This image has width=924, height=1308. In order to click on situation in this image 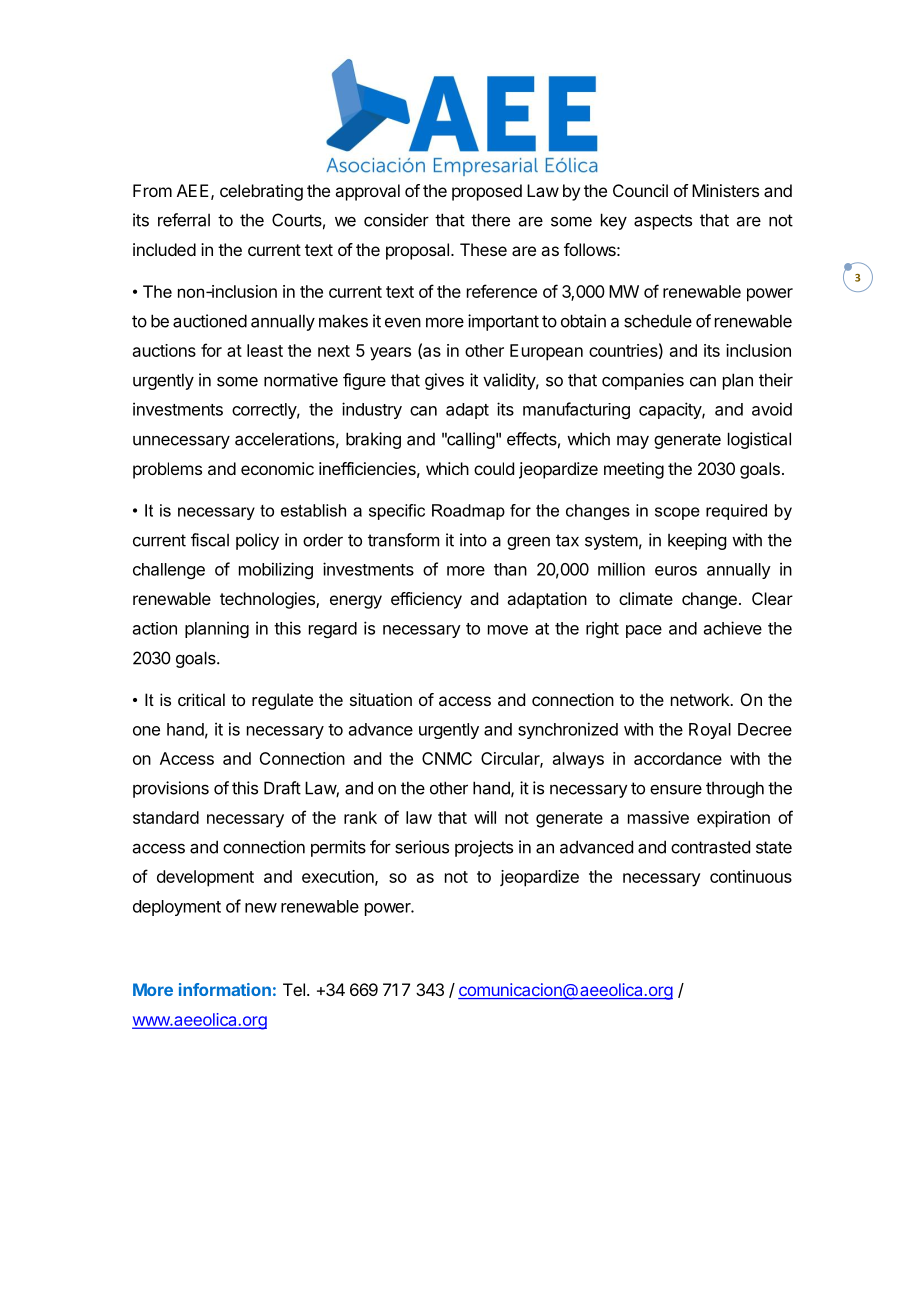, I will do `click(381, 699)`.
